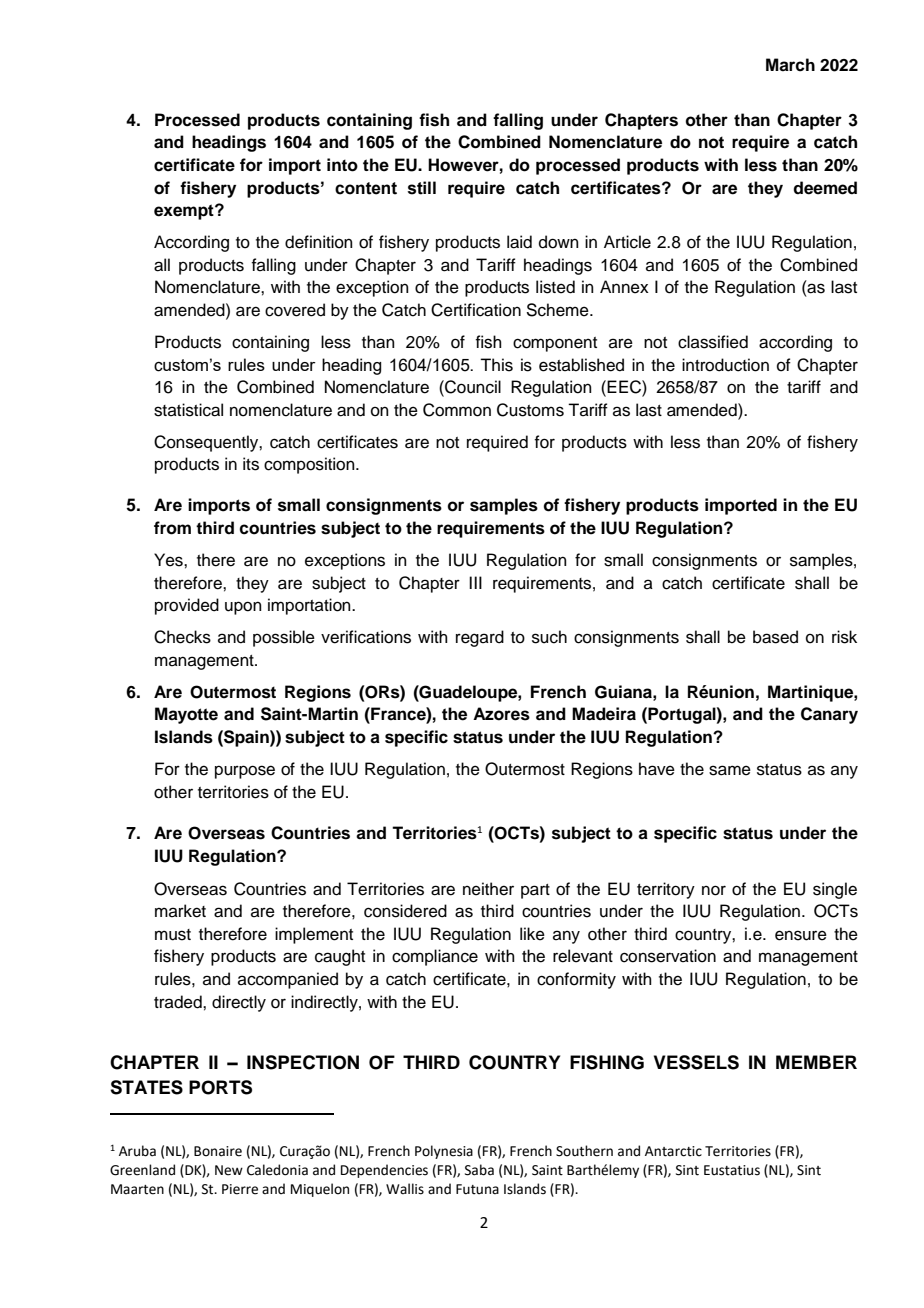 This document has width=924, height=1308. I want to click on Bonaire, so click(218, 1151).
